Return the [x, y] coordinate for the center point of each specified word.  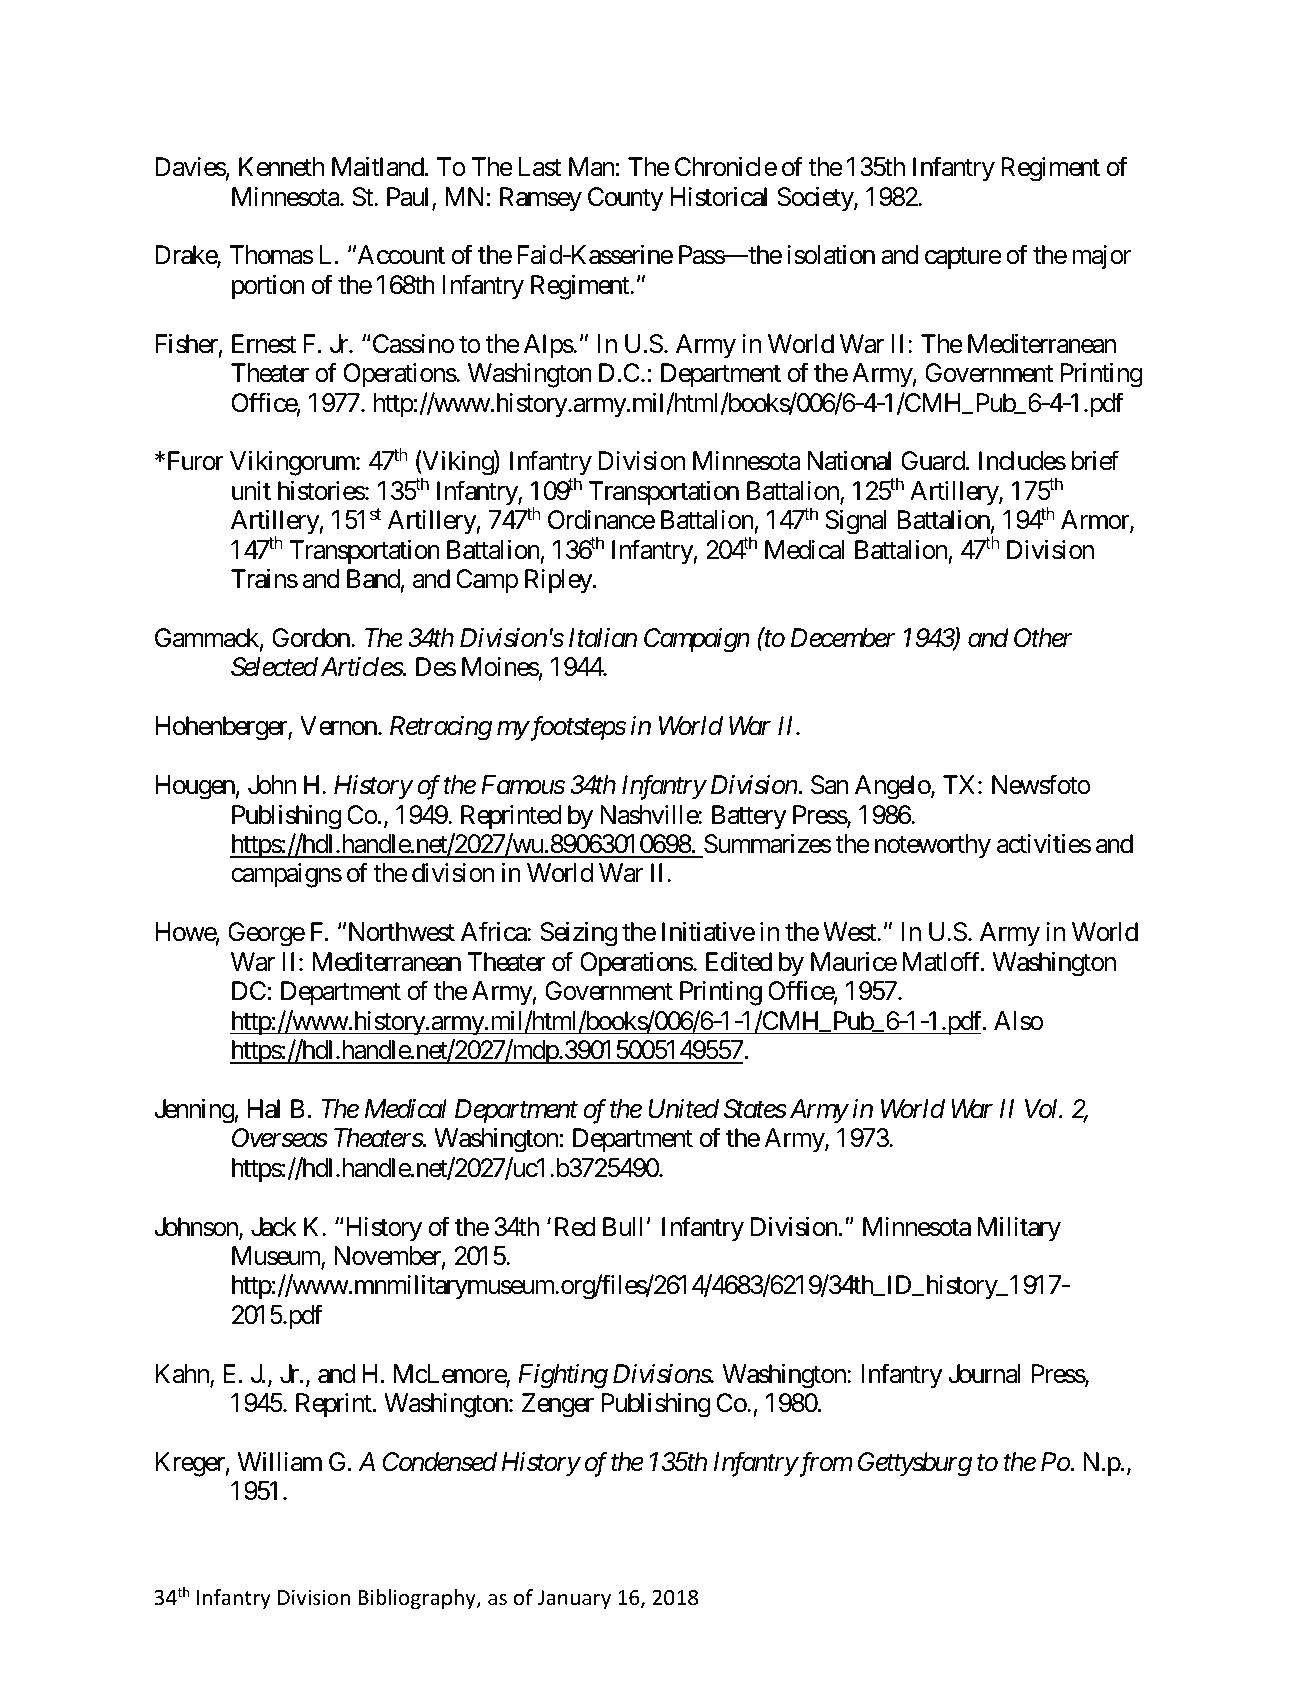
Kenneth [281, 167]
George [266, 934]
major [1101, 257]
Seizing [578, 934]
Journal [984, 1374]
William [280, 1462]
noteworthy [933, 846]
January [574, 1599]
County [626, 199]
